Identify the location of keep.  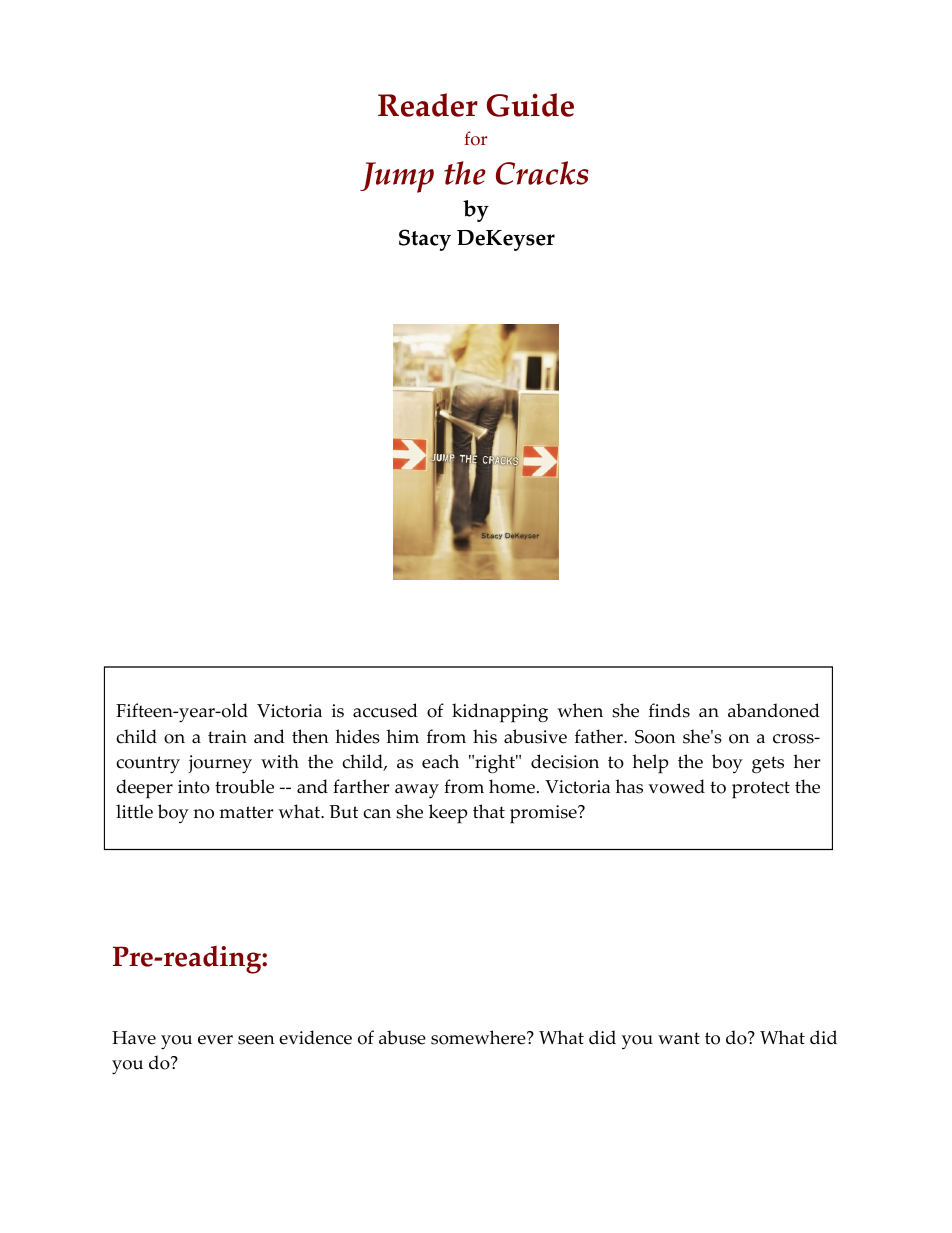
(448, 814).
